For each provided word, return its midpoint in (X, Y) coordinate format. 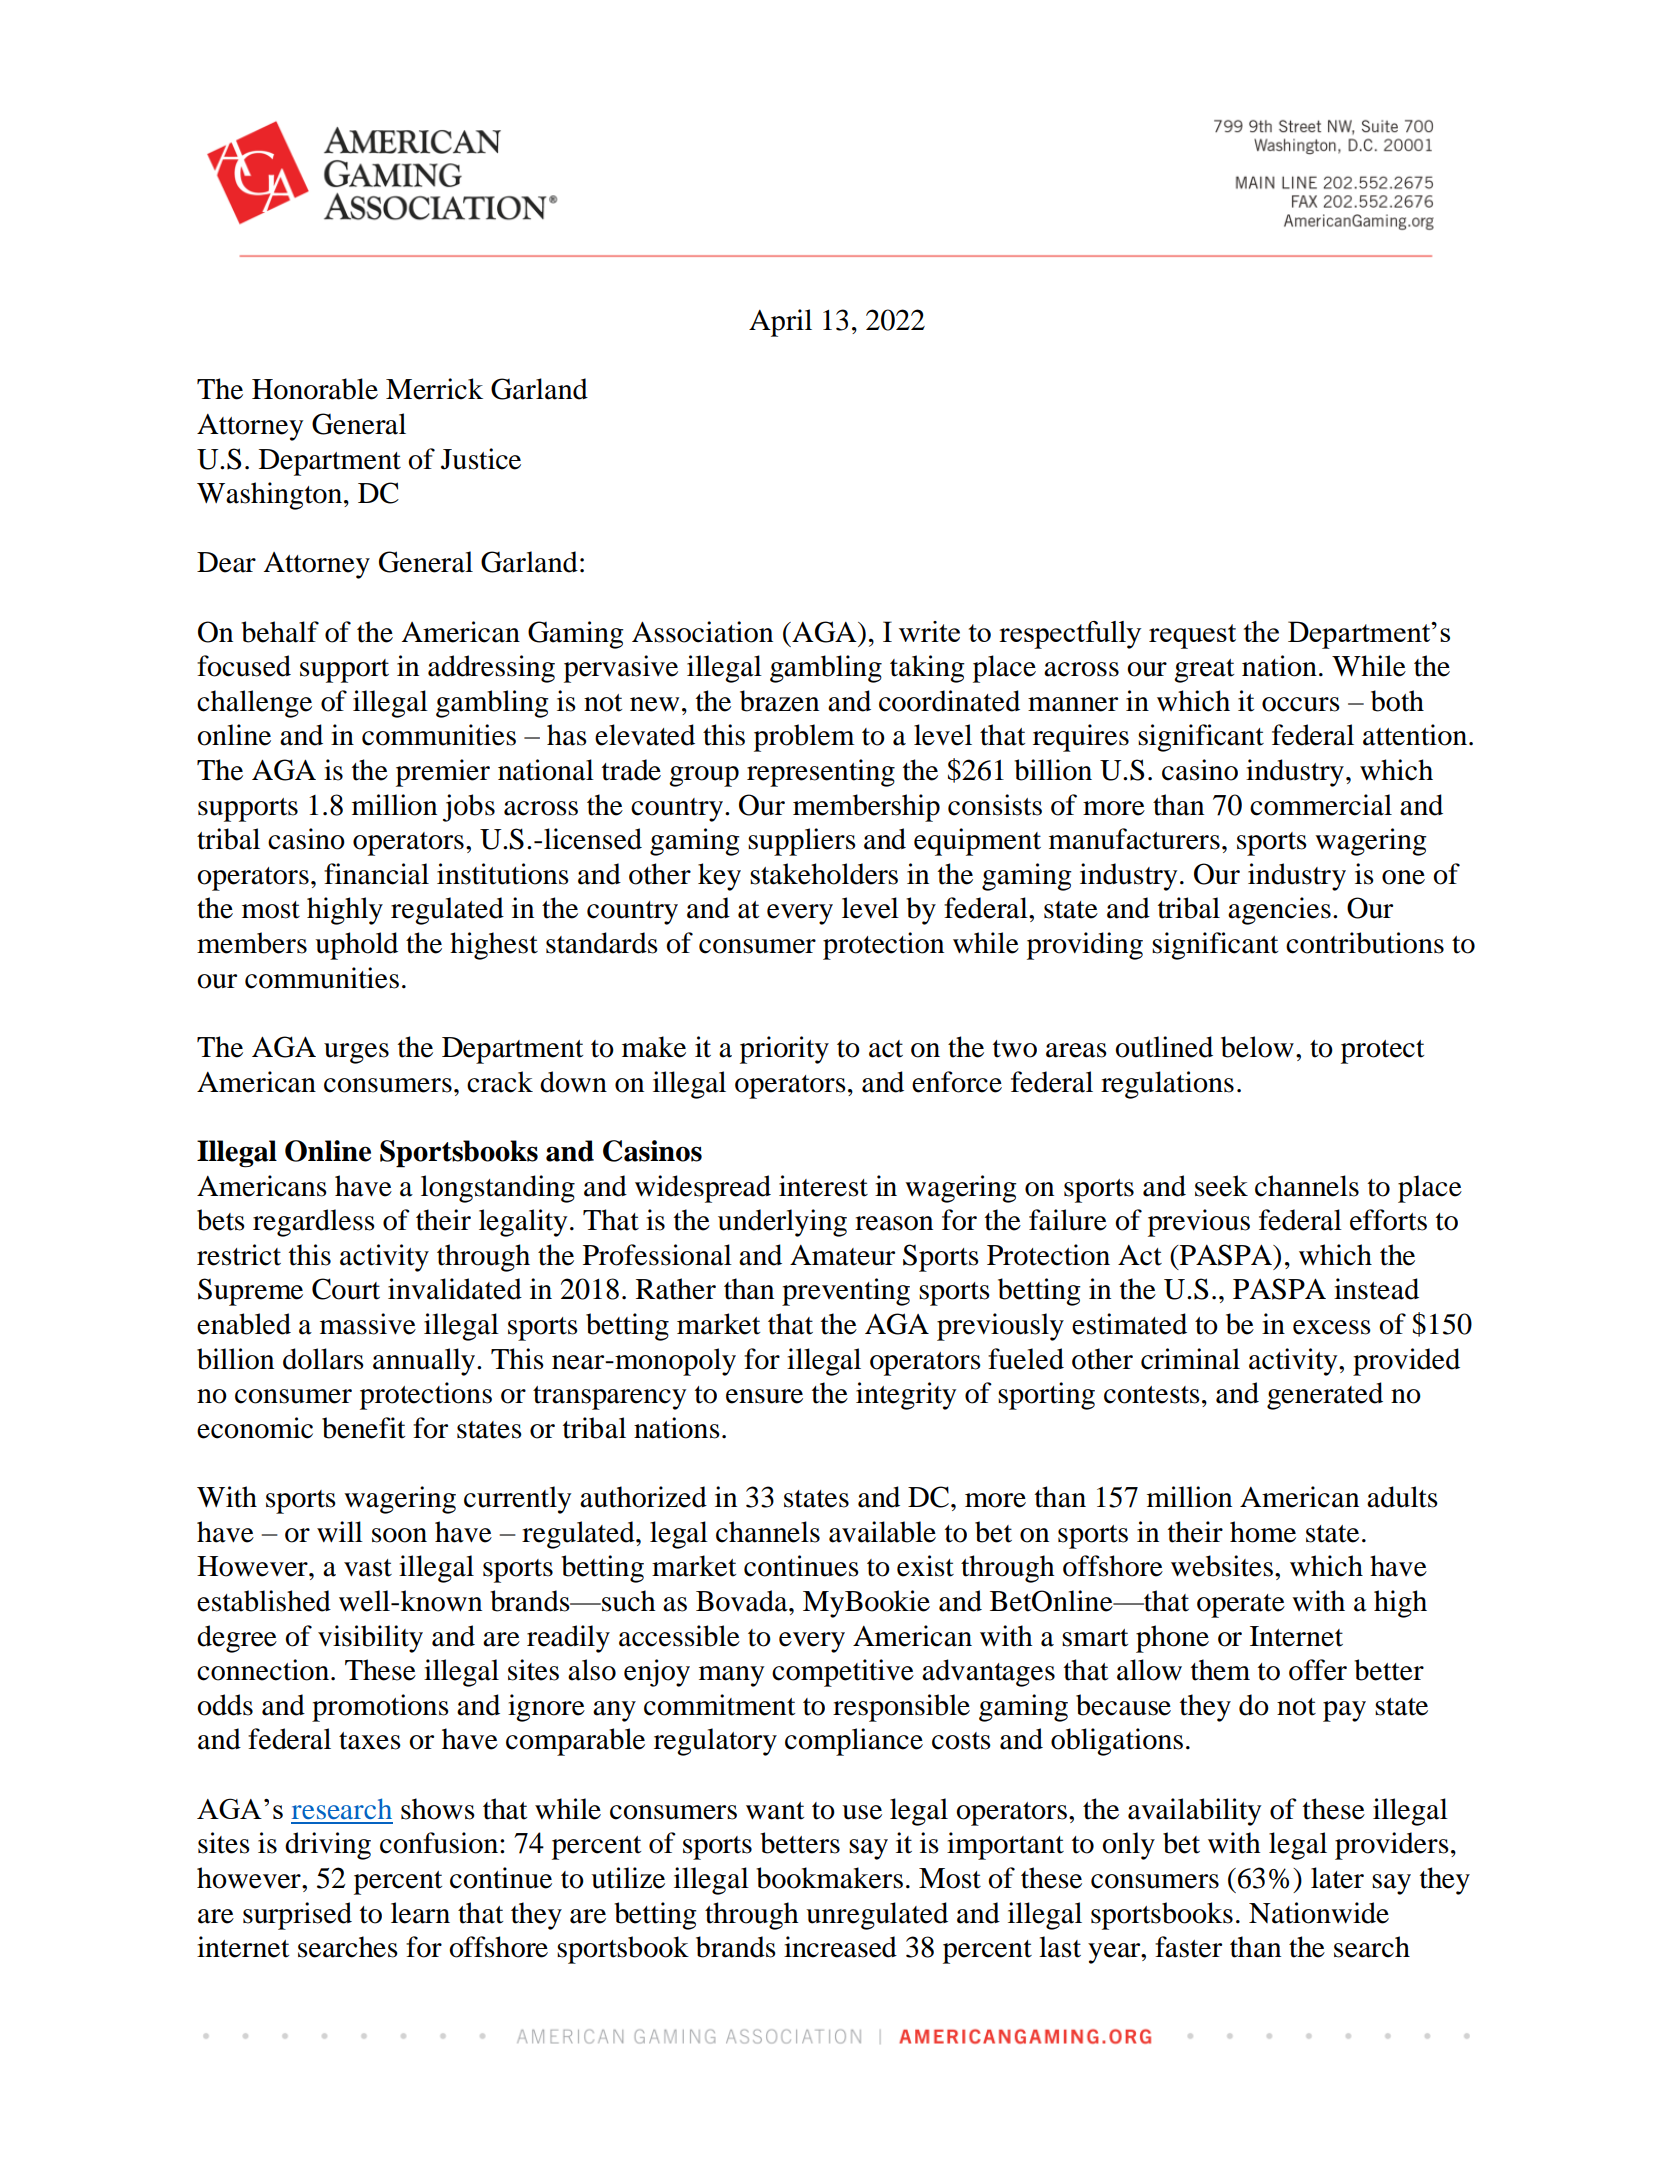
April (780, 323)
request (1192, 636)
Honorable (315, 389)
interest (823, 1186)
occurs (1301, 704)
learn (420, 1913)
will (340, 1531)
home (1263, 1532)
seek (1221, 1186)
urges (356, 1053)
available (882, 1532)
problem (804, 738)
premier (443, 773)
